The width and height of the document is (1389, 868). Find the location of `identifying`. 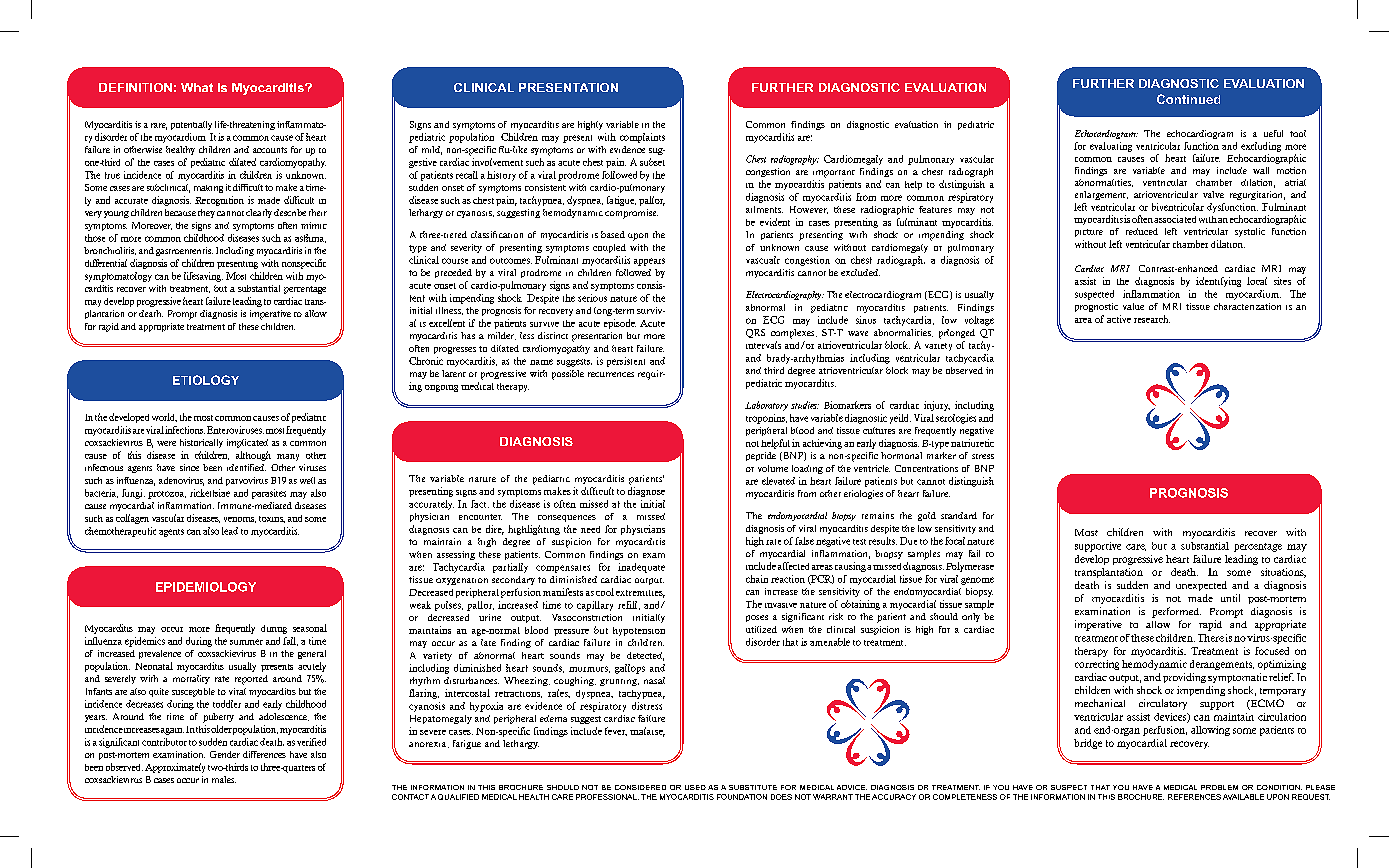

identifying is located at coordinates (1218, 282).
